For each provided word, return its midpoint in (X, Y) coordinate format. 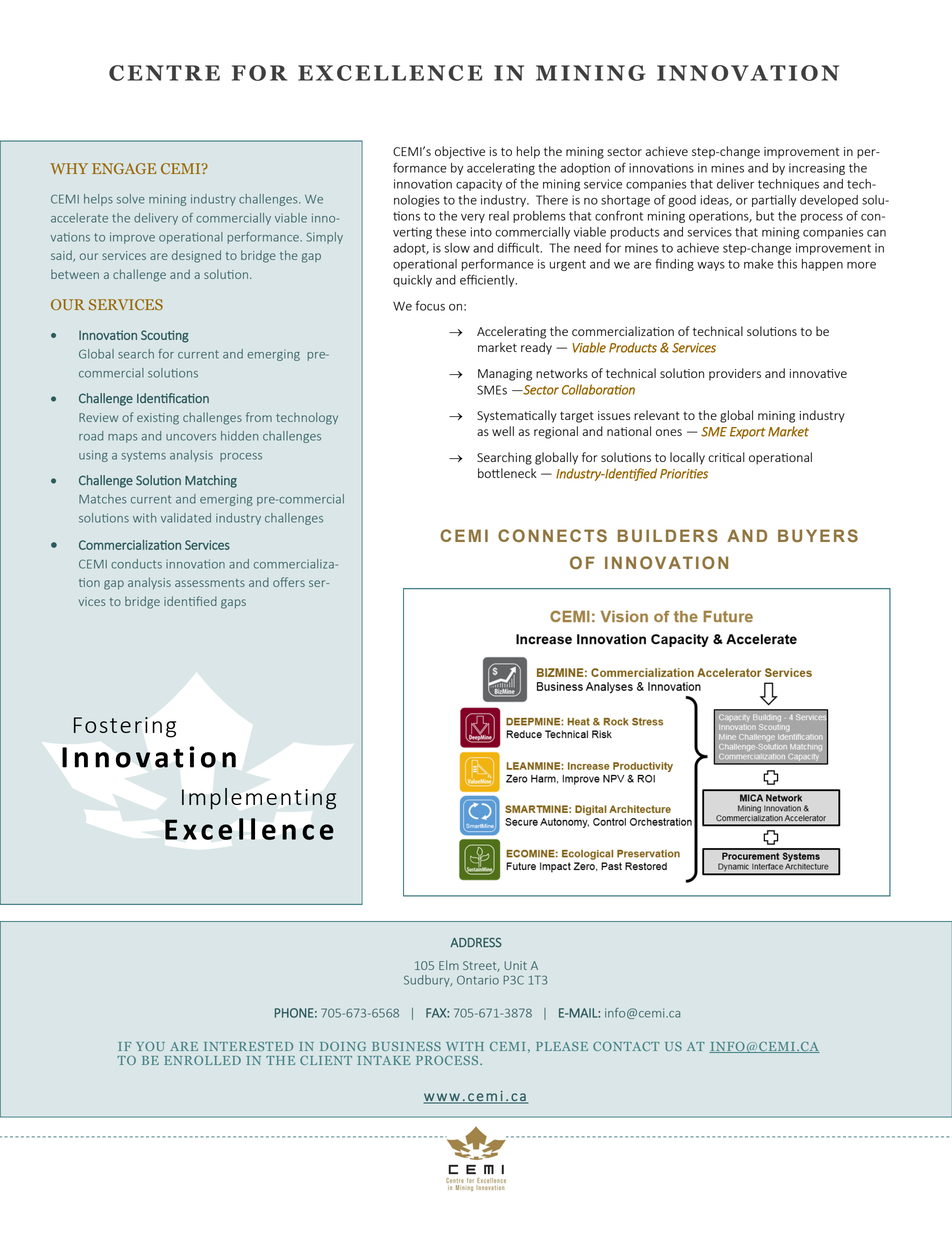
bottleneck (507, 473)
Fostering (125, 727)
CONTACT (626, 1046)
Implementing (259, 799)
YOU (150, 1046)
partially (774, 201)
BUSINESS (406, 1046)
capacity (479, 185)
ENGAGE (124, 169)
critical (726, 457)
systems (144, 456)
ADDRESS (476, 943)
